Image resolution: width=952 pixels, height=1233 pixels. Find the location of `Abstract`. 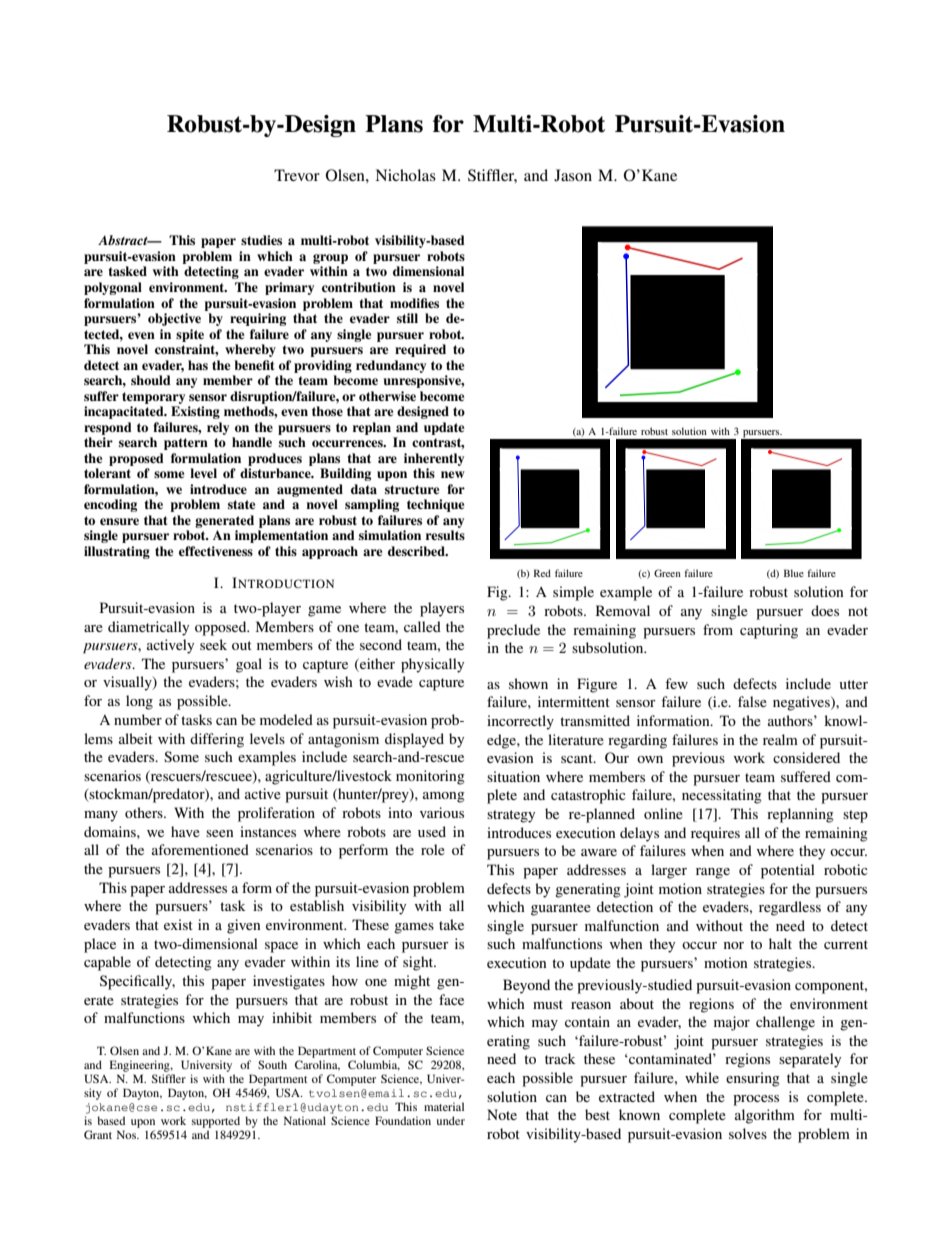

Abstract is located at coordinates (124, 240).
